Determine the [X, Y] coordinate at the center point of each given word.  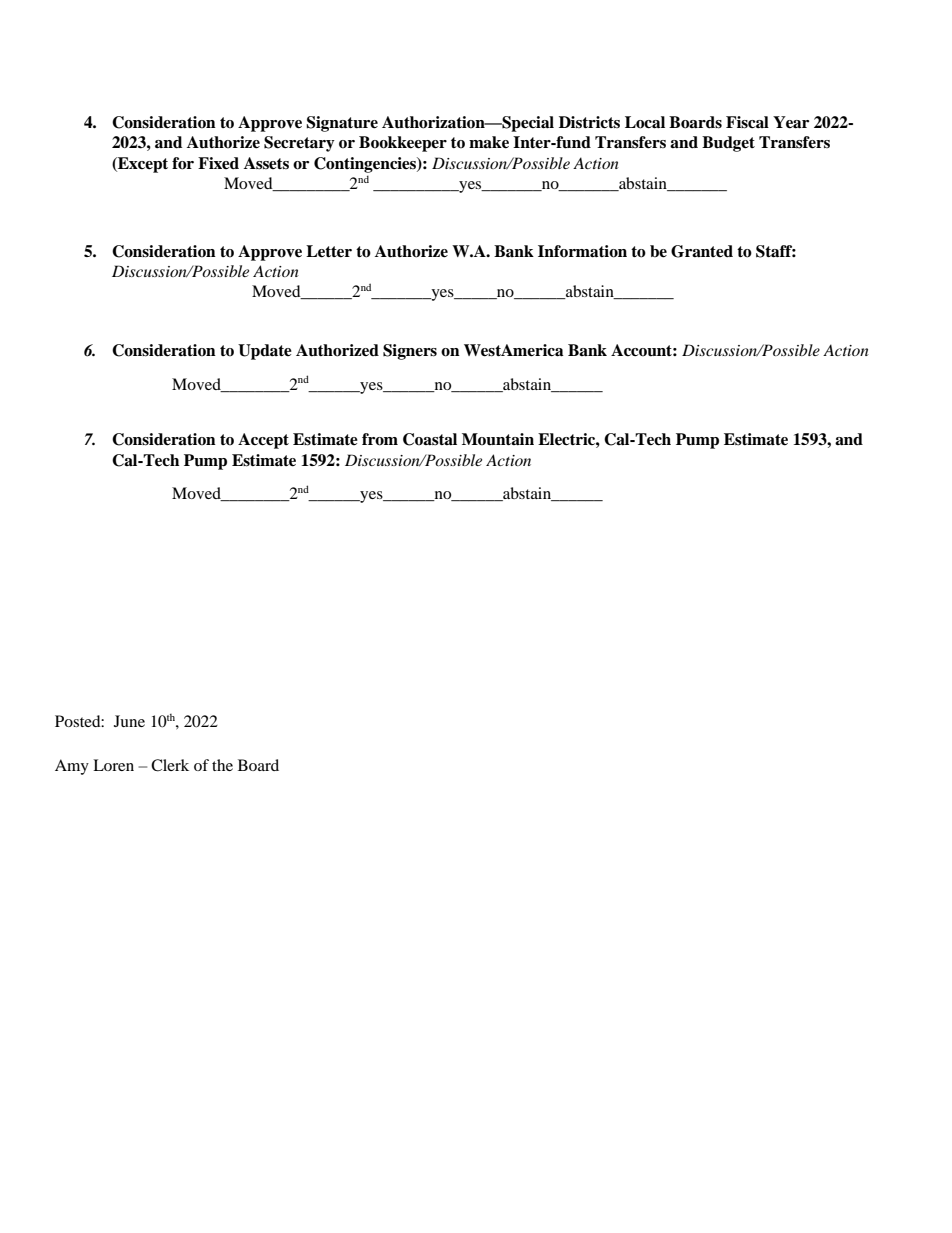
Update [265, 352]
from [380, 439]
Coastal [430, 439]
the [222, 765]
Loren [113, 765]
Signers [410, 352]
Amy [72, 767]
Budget [728, 144]
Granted [702, 251]
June [129, 721]
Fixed [218, 163]
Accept [263, 441]
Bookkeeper [403, 144]
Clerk [170, 765]
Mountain [498, 439]
